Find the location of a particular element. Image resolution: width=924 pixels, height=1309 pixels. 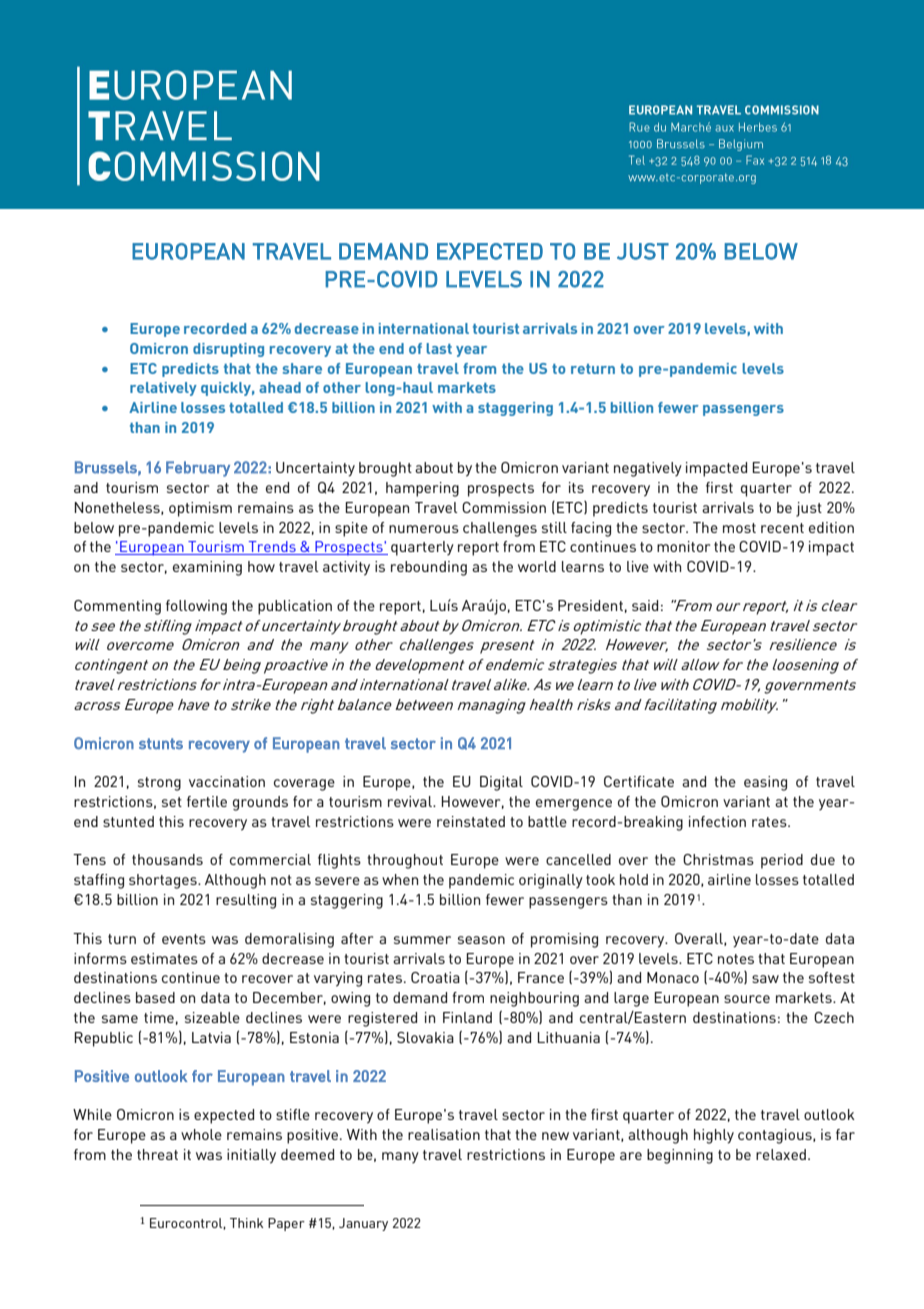

negatively is located at coordinates (648, 469).
